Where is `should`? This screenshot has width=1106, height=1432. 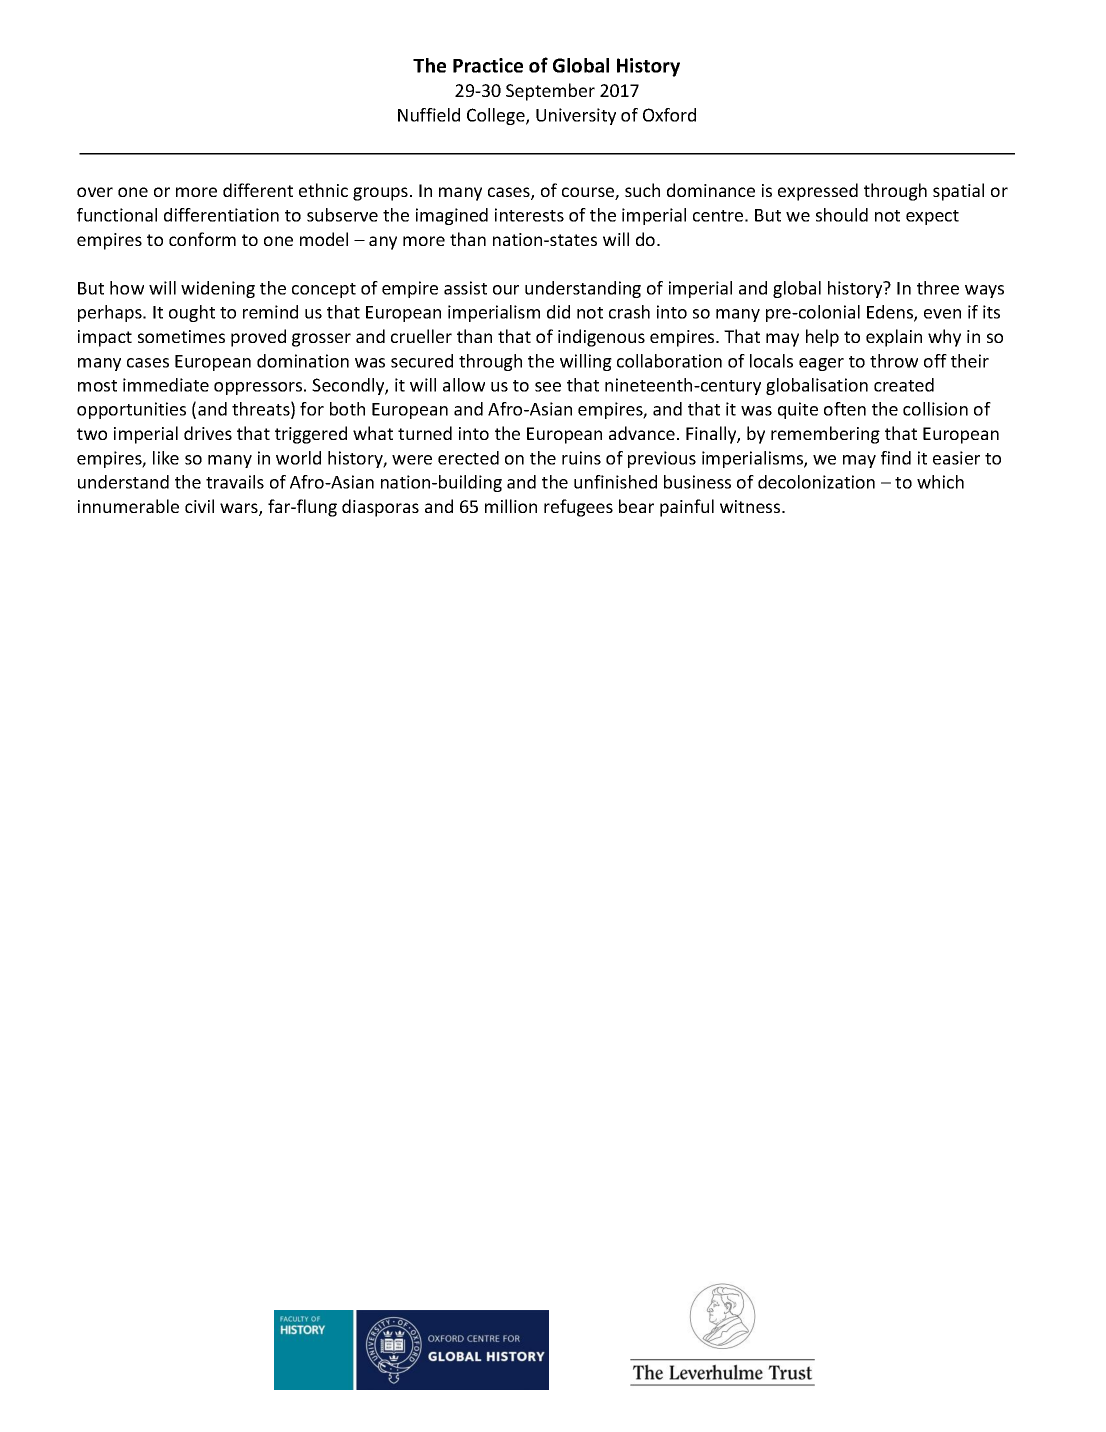 should is located at coordinates (842, 215).
